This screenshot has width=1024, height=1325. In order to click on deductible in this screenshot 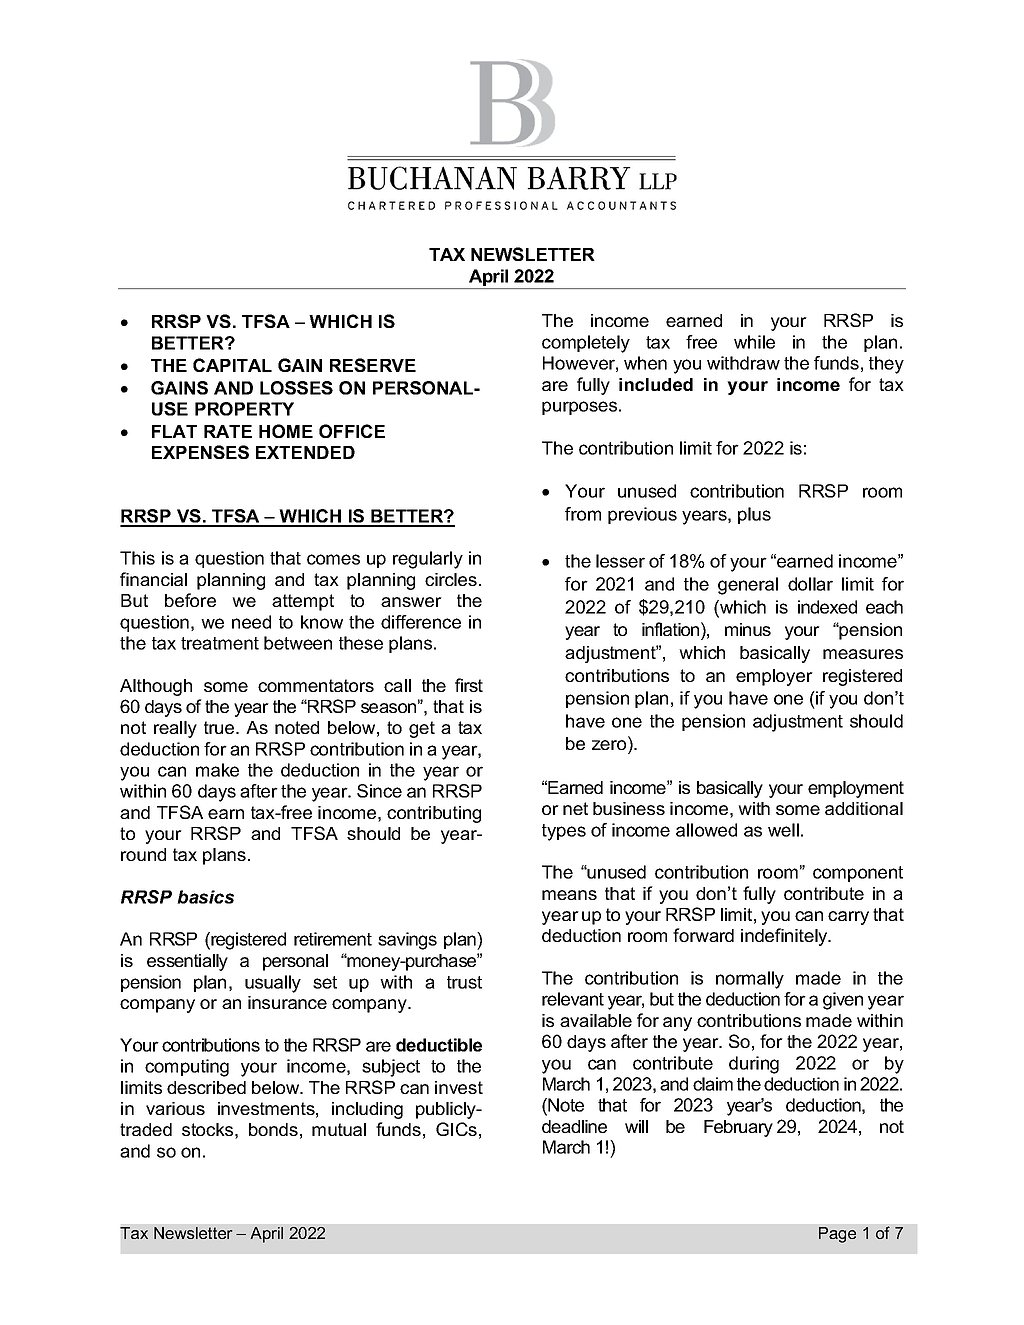, I will do `click(439, 1045)`.
